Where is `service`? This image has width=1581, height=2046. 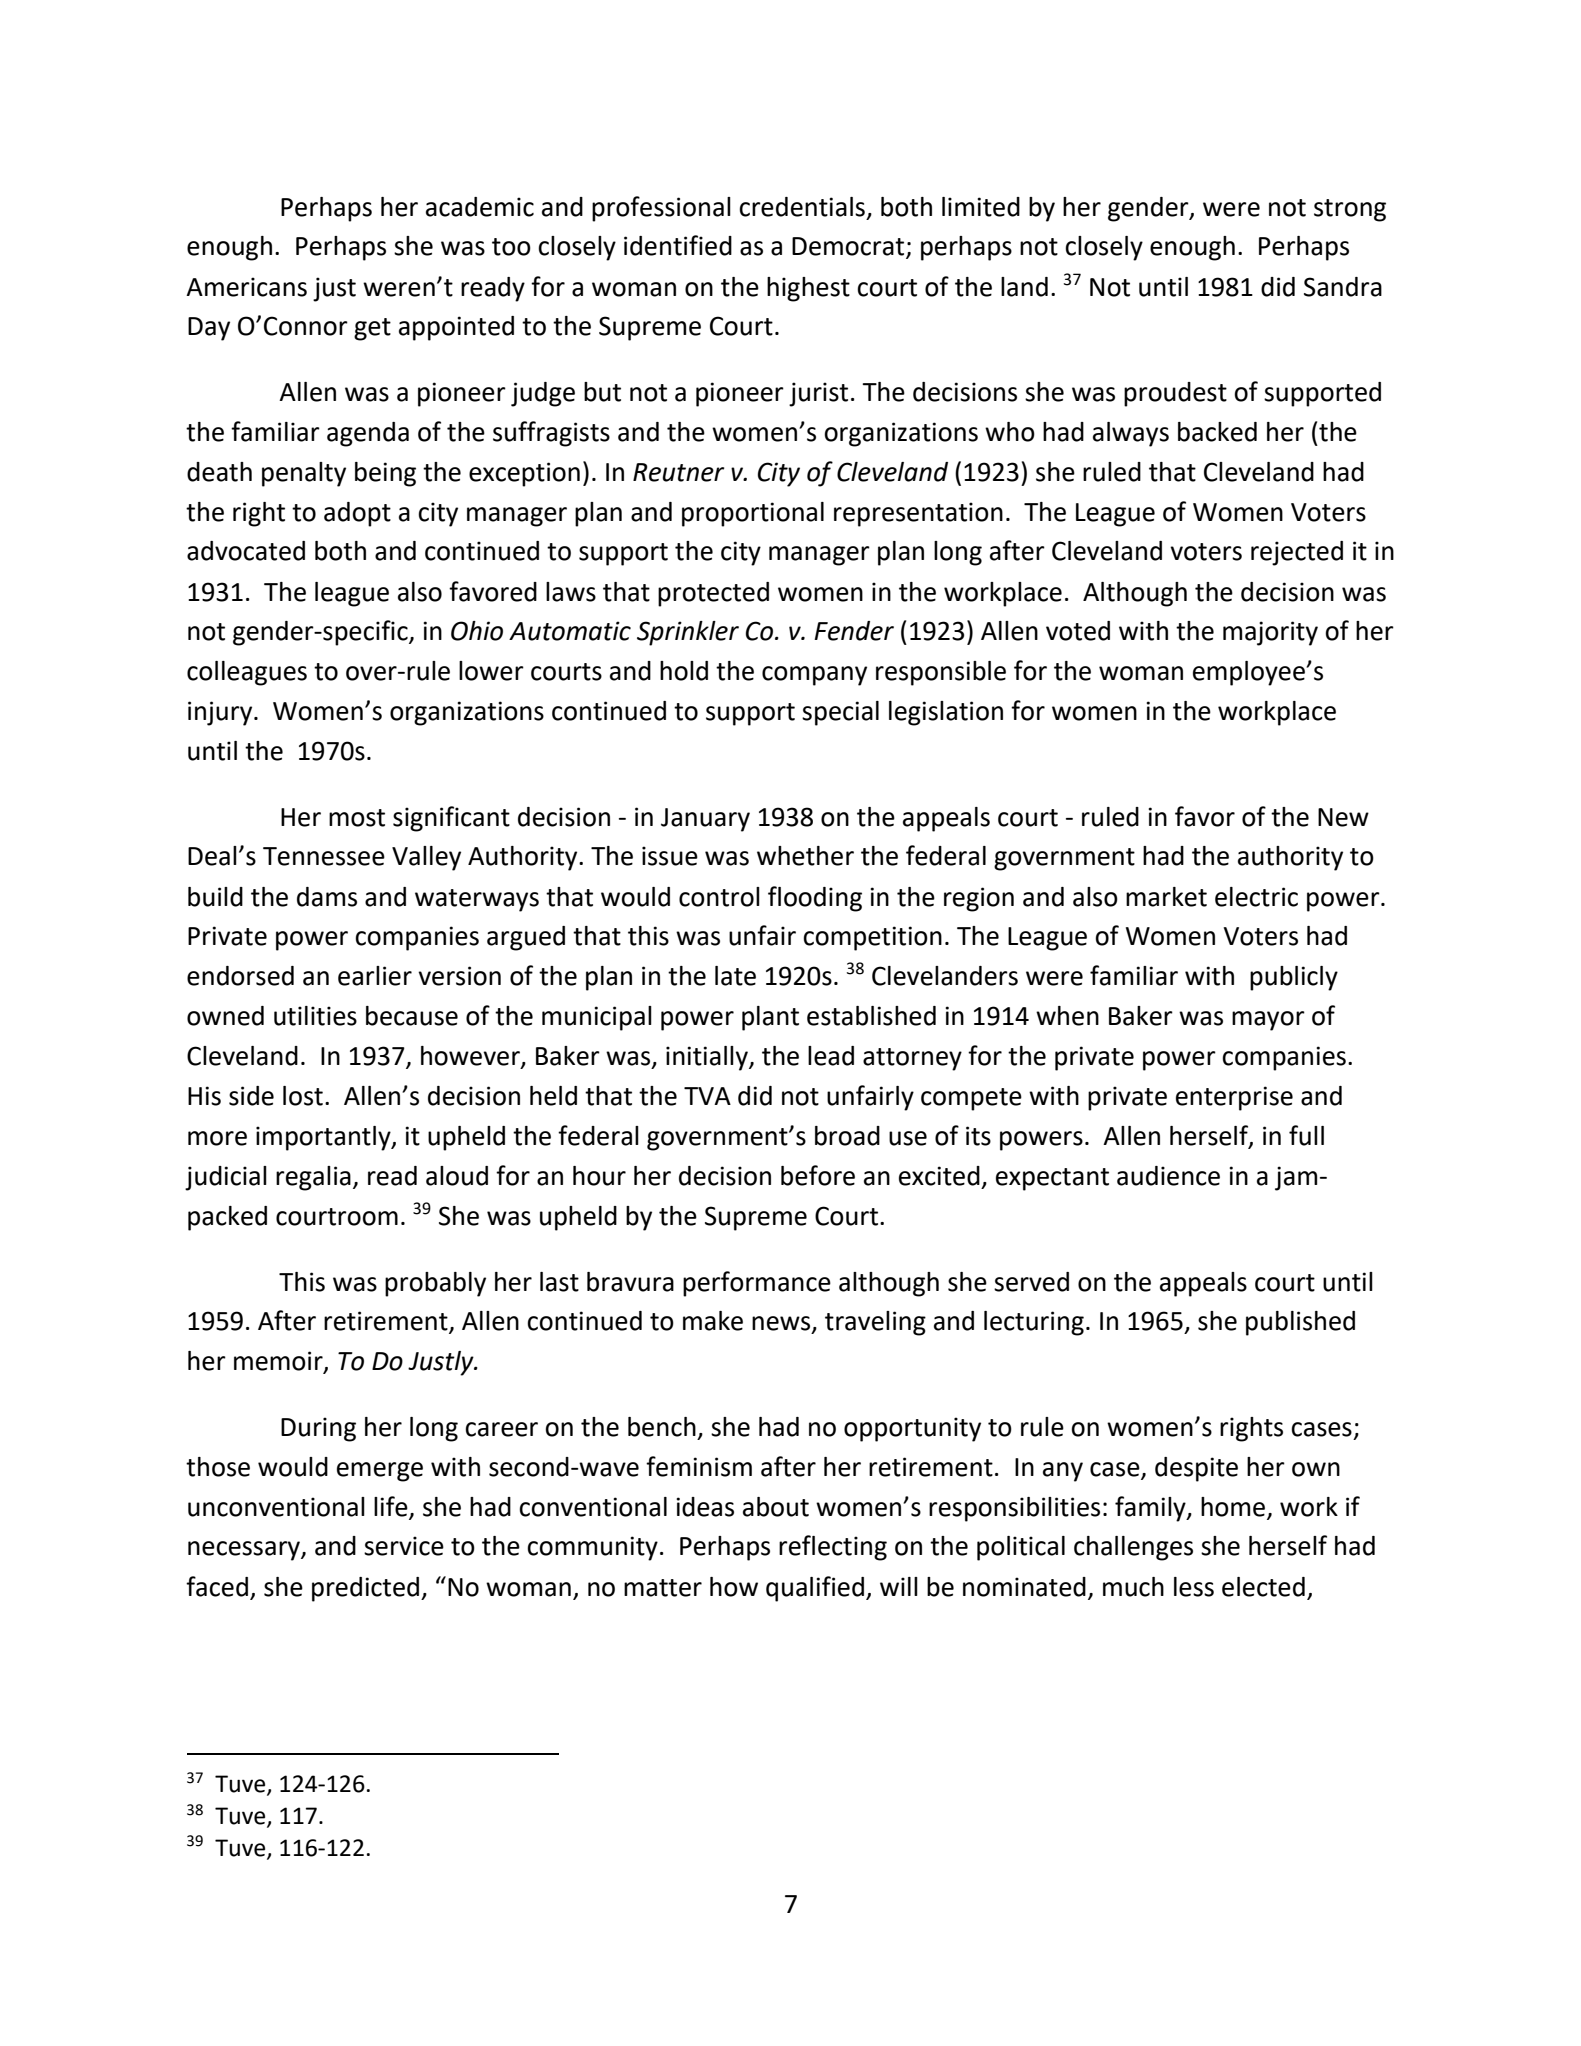 service is located at coordinates (404, 1546).
